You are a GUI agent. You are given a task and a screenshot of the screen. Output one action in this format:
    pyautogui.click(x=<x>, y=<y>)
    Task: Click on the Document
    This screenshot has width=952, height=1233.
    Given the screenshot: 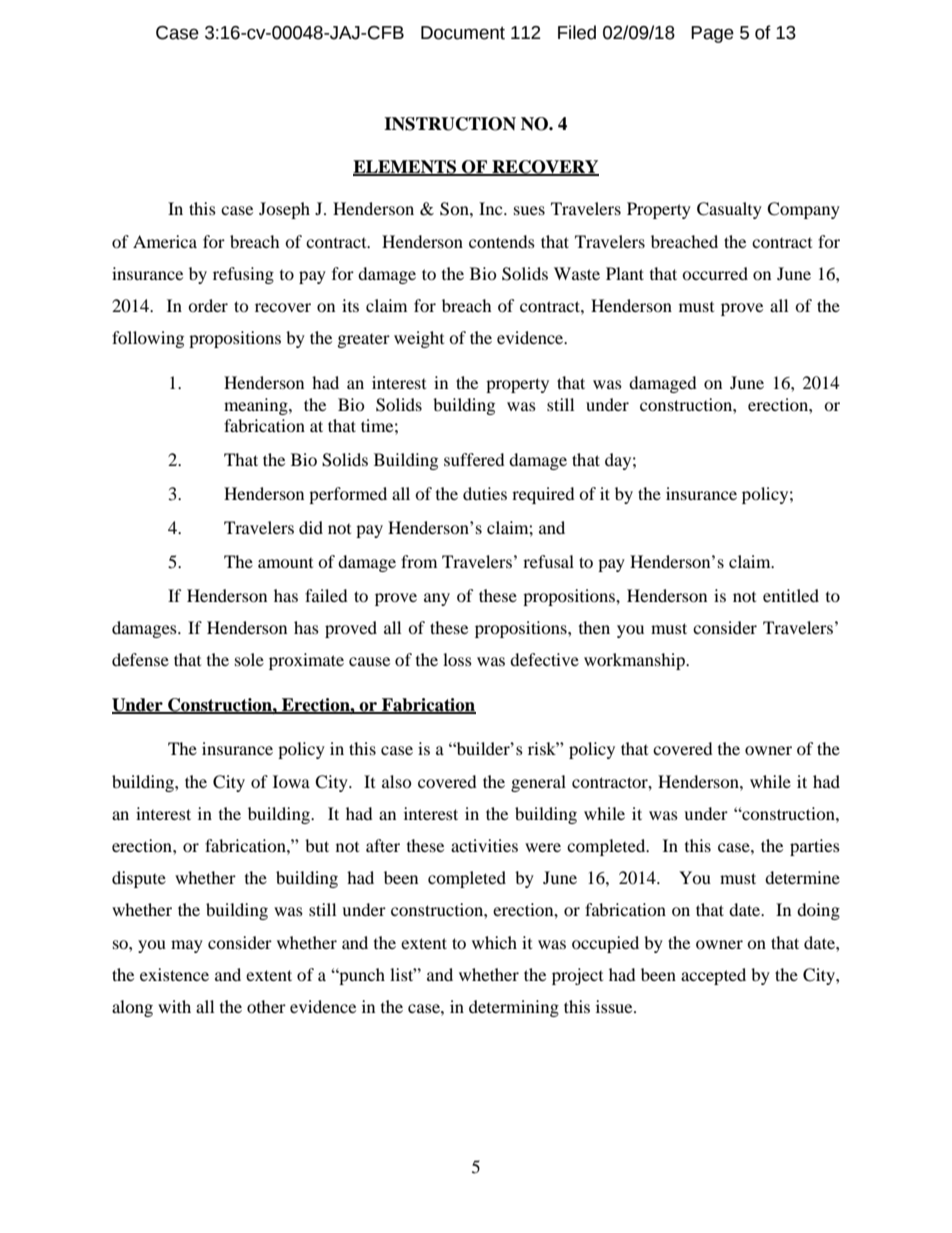 What is the action you would take?
    pyautogui.click(x=463, y=33)
